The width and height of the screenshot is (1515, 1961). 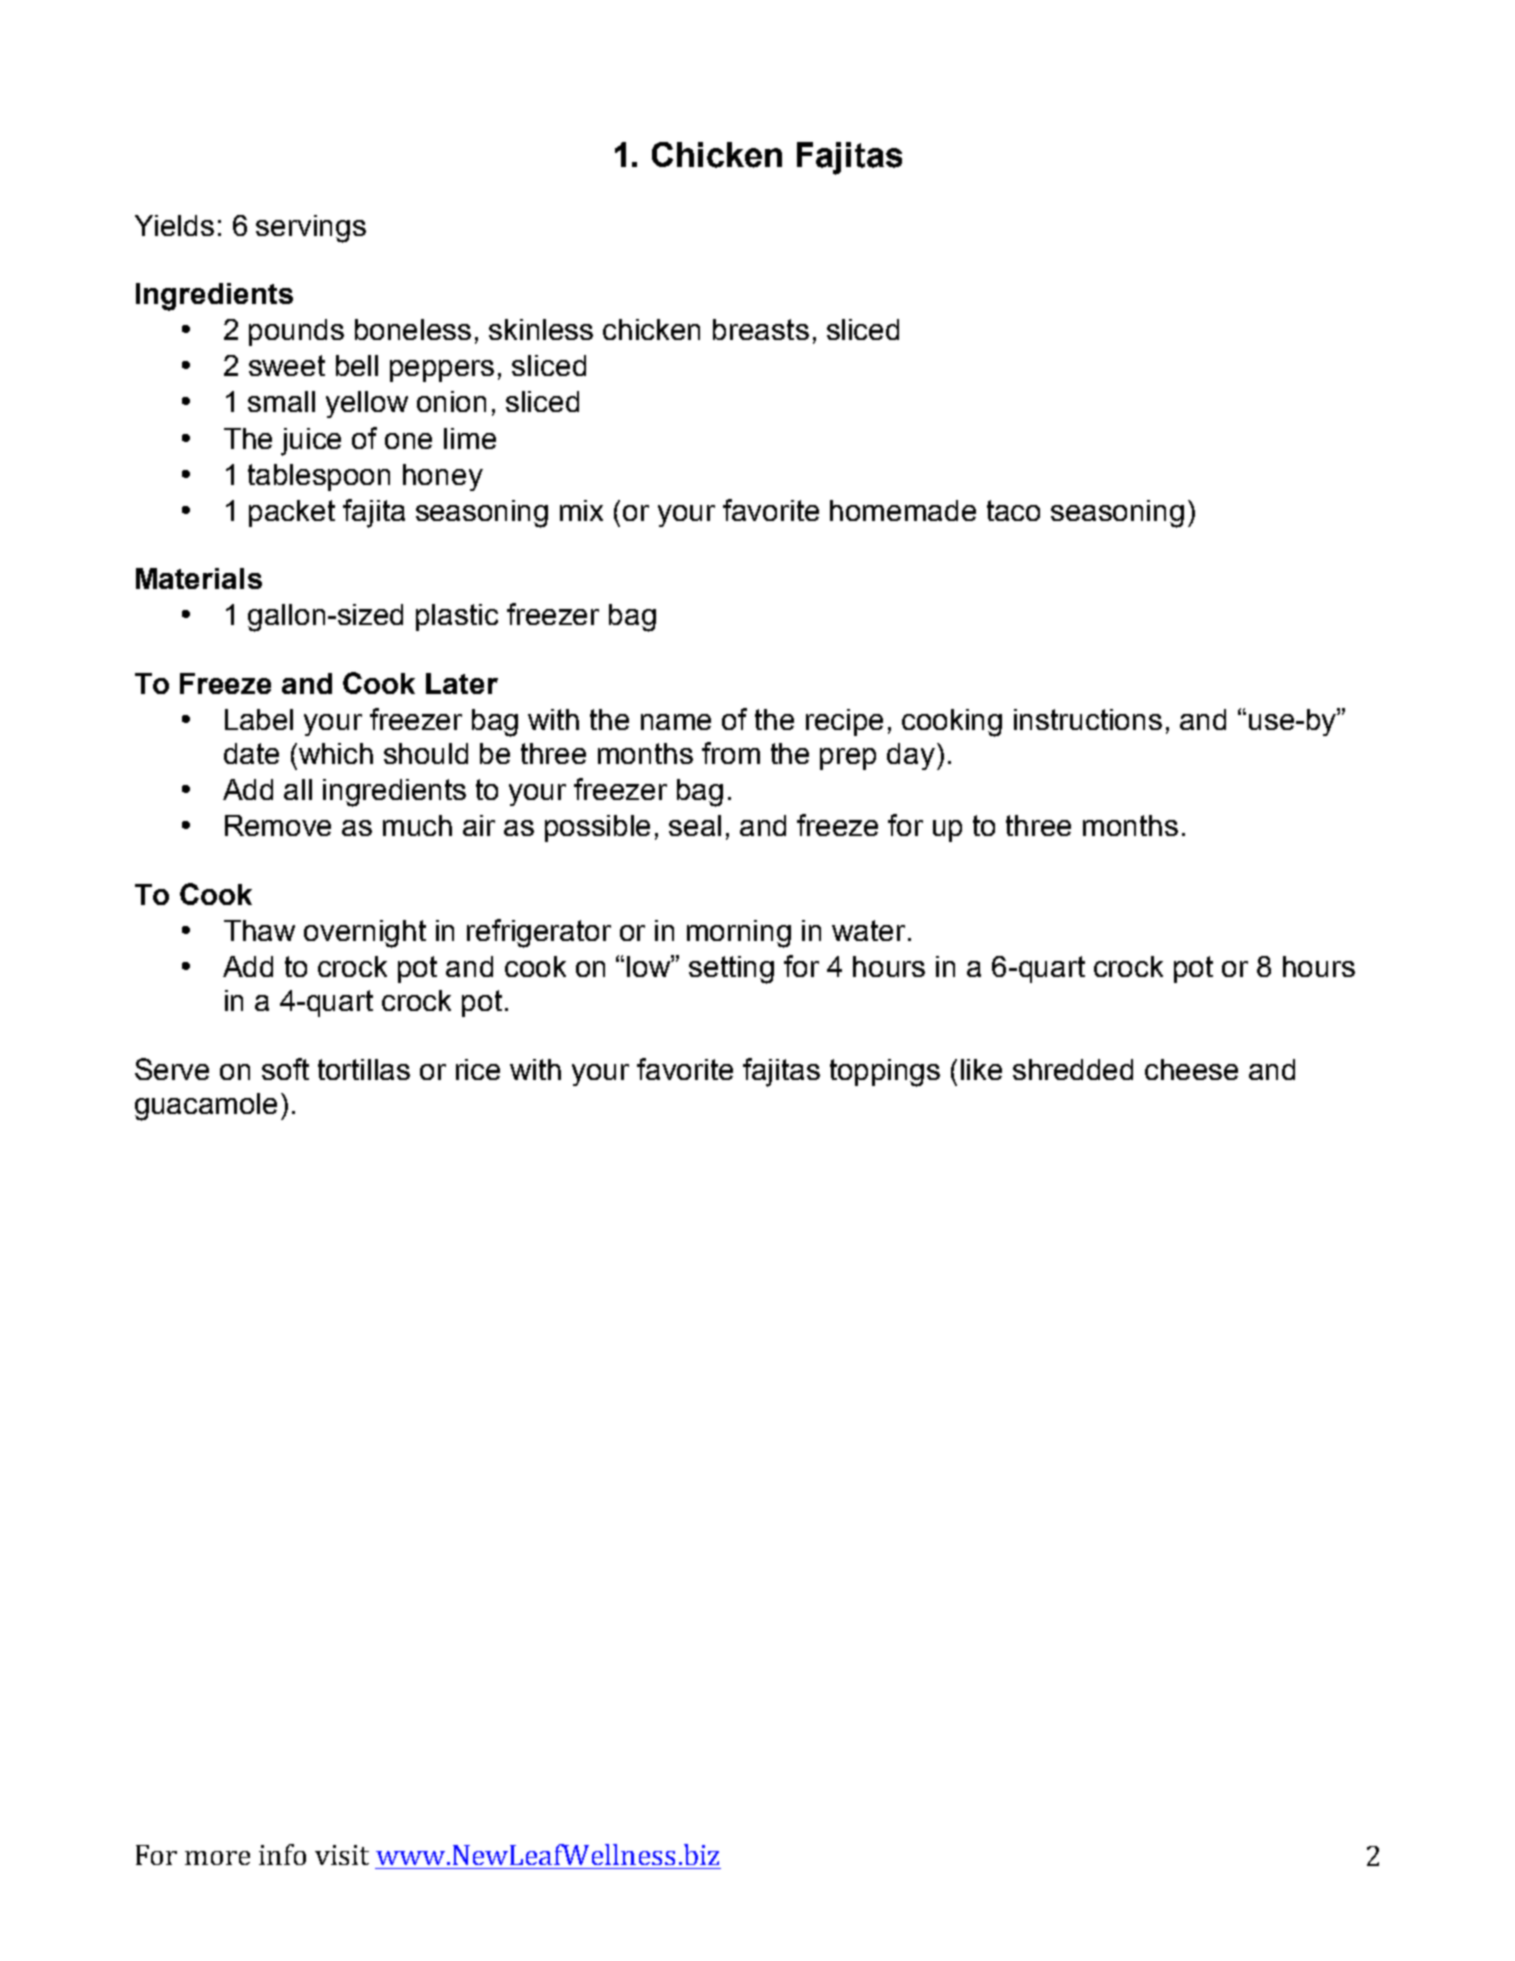 I want to click on possible, so click(x=597, y=828).
